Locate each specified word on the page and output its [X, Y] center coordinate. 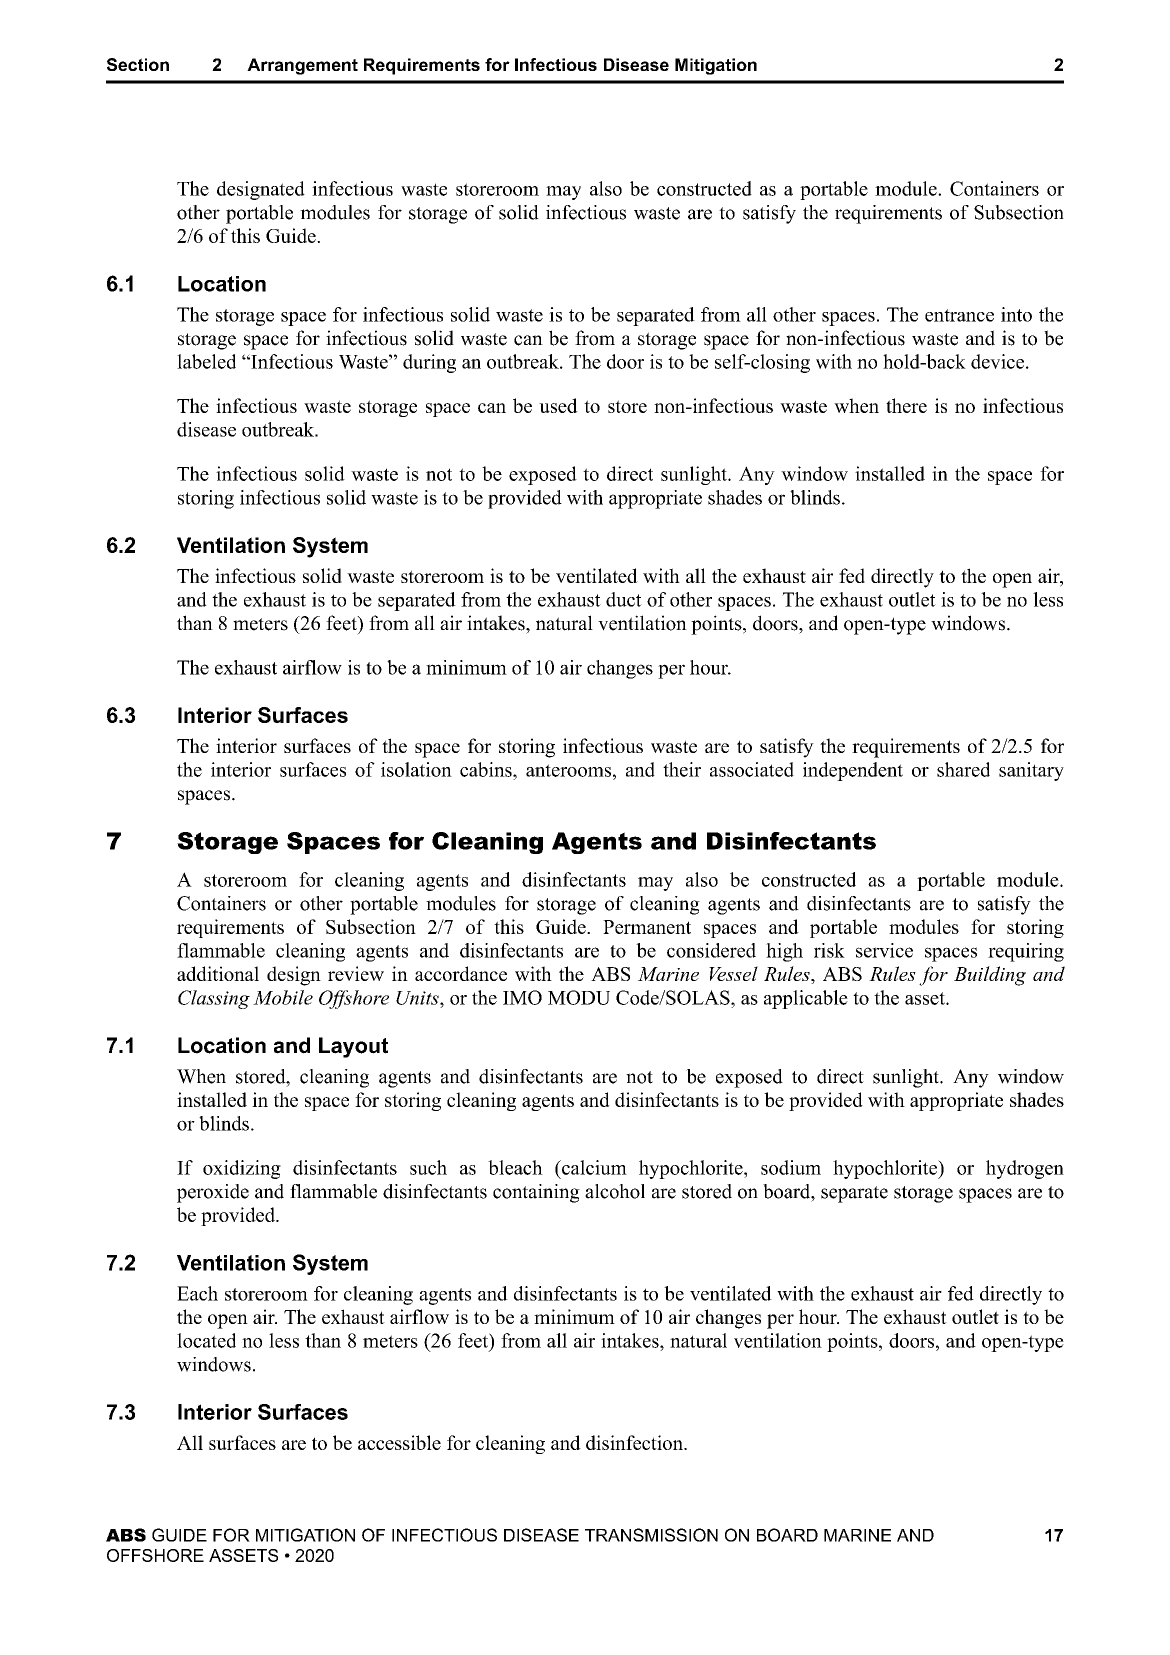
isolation [416, 769]
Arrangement [302, 66]
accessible [399, 1442]
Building [990, 976]
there [906, 405]
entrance [959, 315]
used [558, 405]
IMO [522, 997]
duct [624, 599]
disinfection [635, 1442]
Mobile [283, 997]
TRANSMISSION [651, 1535]
